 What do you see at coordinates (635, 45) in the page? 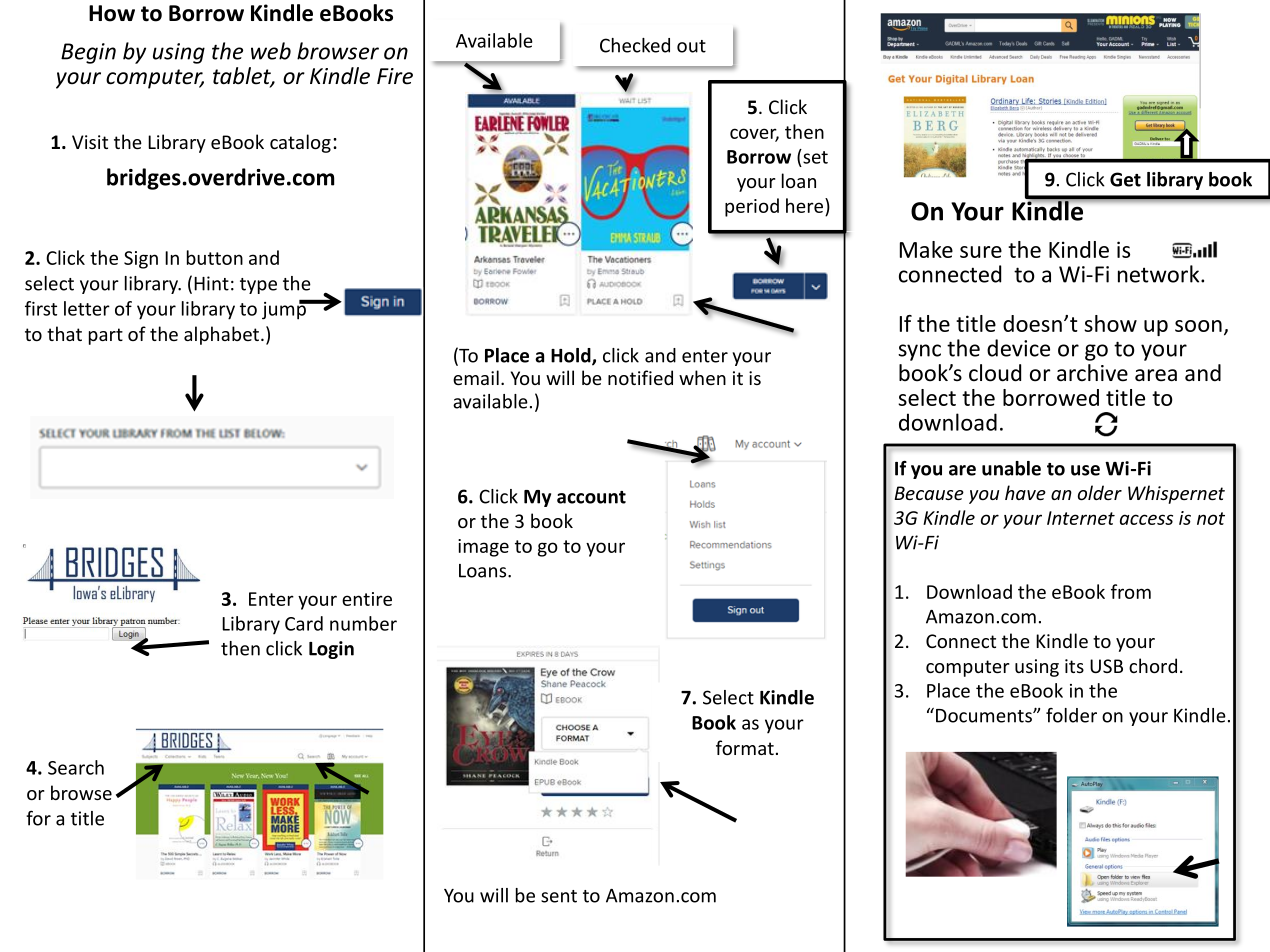
I see `Checked` at bounding box center [635, 45].
